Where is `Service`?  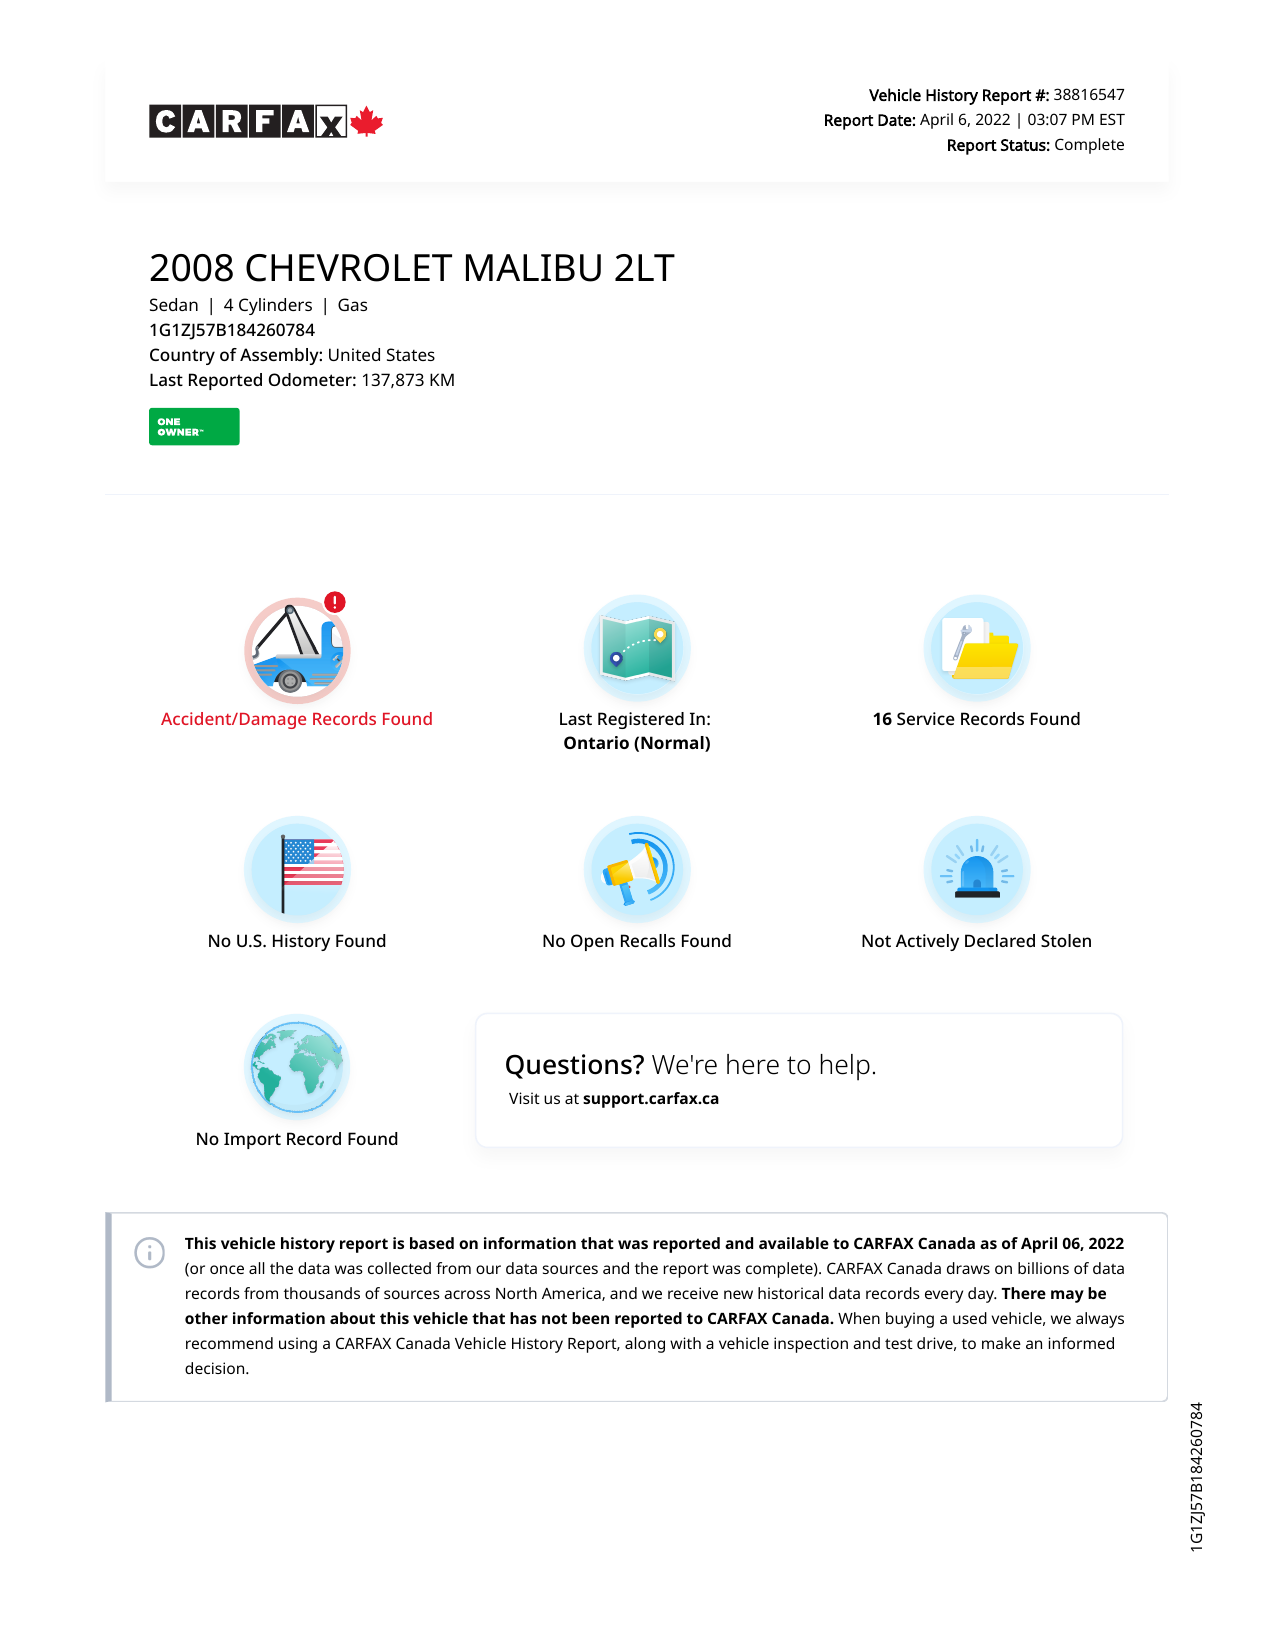
Service is located at coordinates (926, 718).
